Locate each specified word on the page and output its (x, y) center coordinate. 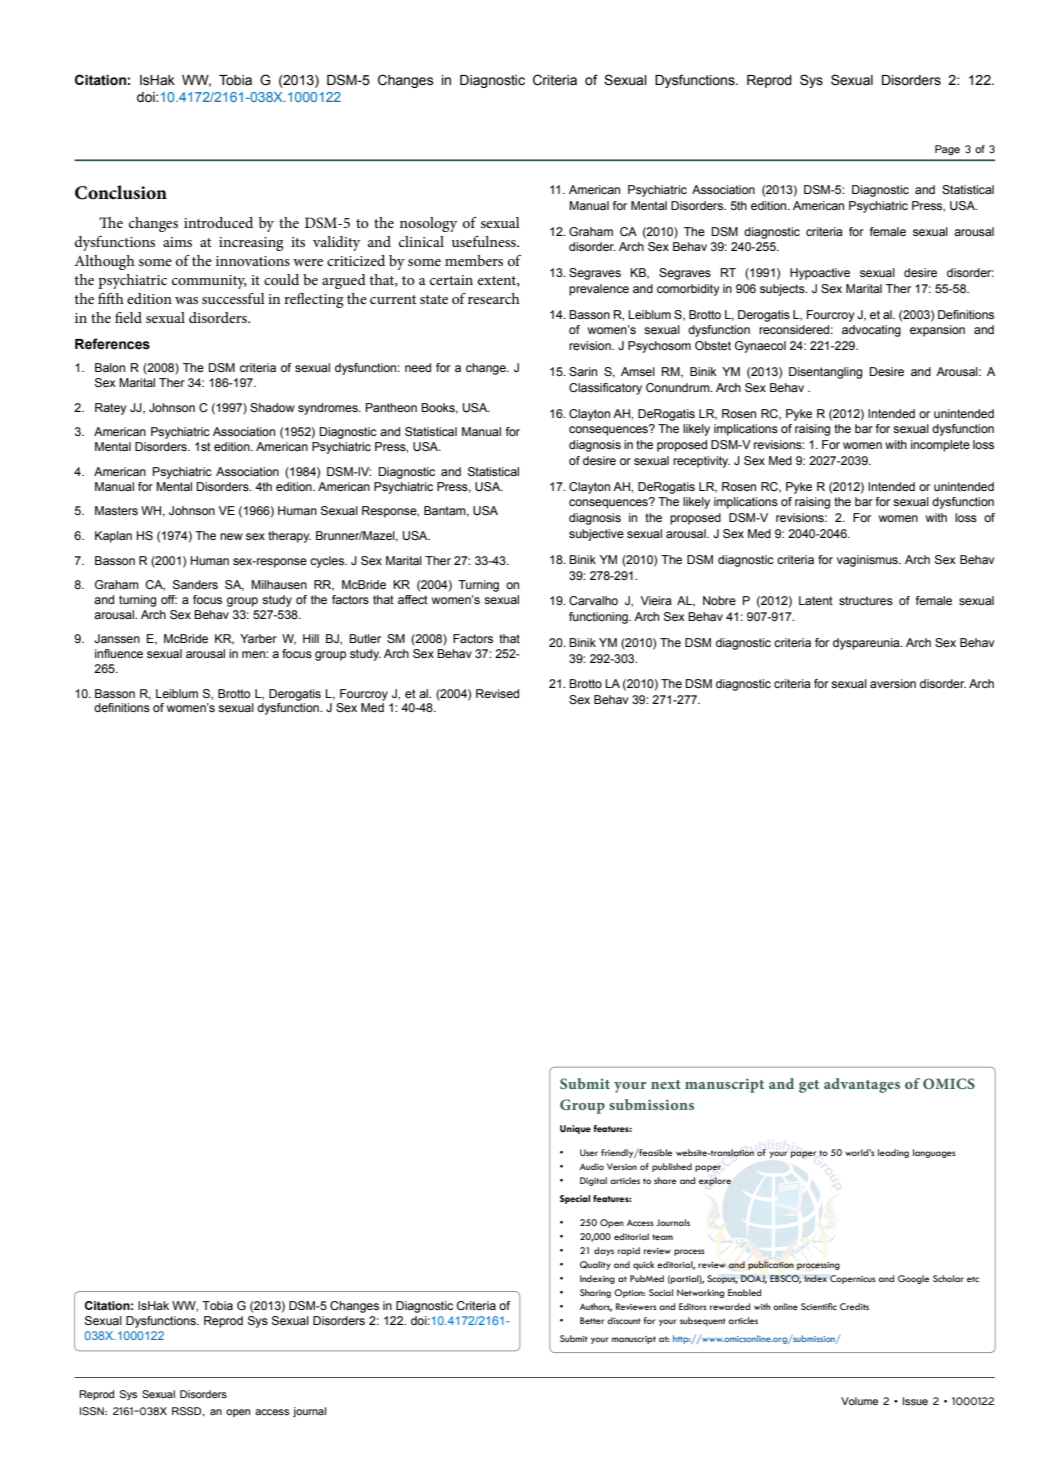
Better (592, 1320)
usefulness (485, 241)
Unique (575, 1129)
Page (947, 150)
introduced (218, 222)
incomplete (940, 446)
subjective (596, 535)
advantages (862, 1085)
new (231, 536)
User (589, 1152)
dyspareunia (867, 644)
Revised (497, 693)
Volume (859, 1401)
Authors (596, 1307)
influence (119, 653)
